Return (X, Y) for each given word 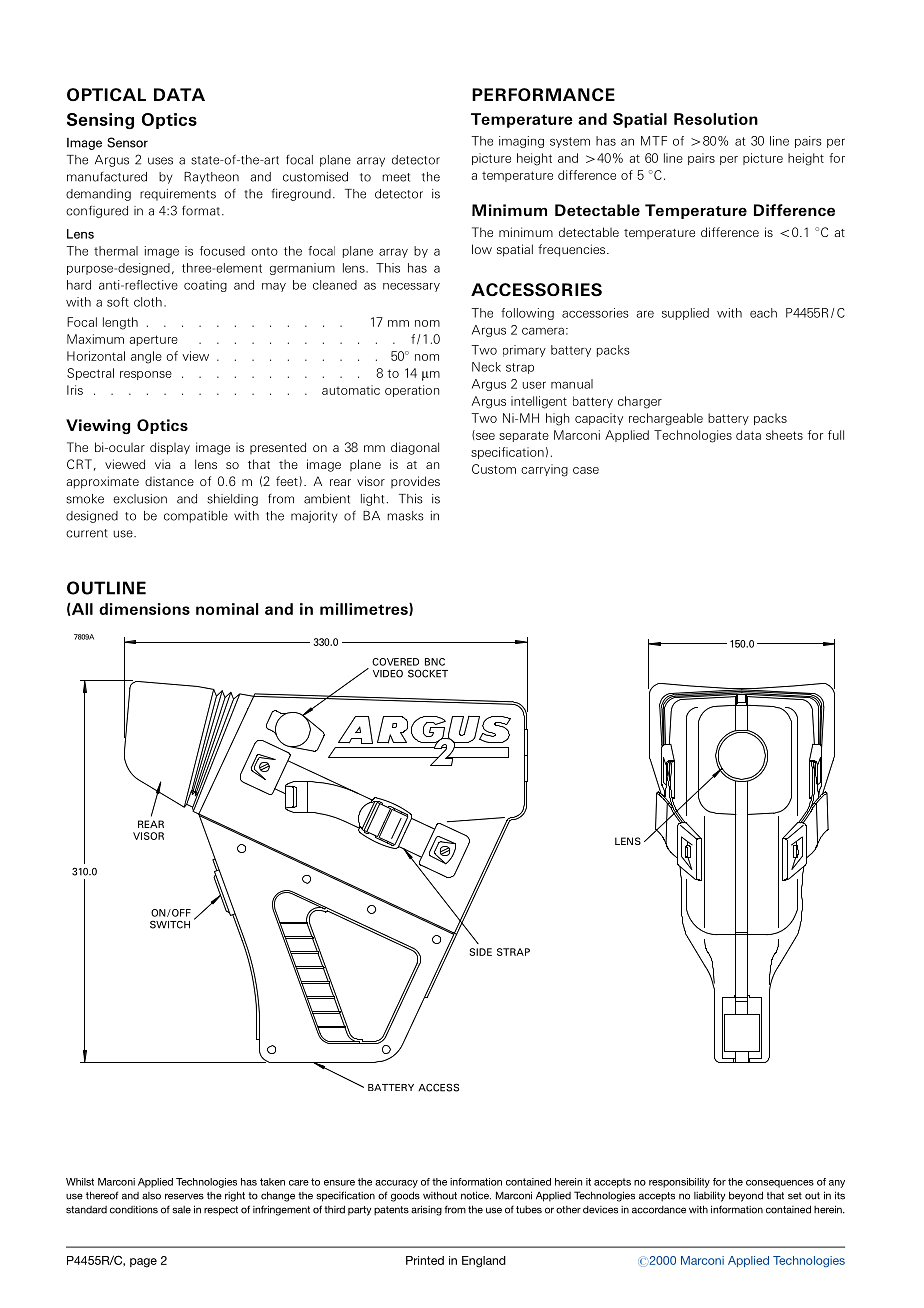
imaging (521, 142)
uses (160, 161)
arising (426, 1210)
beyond (746, 1196)
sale (181, 1210)
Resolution (716, 119)
